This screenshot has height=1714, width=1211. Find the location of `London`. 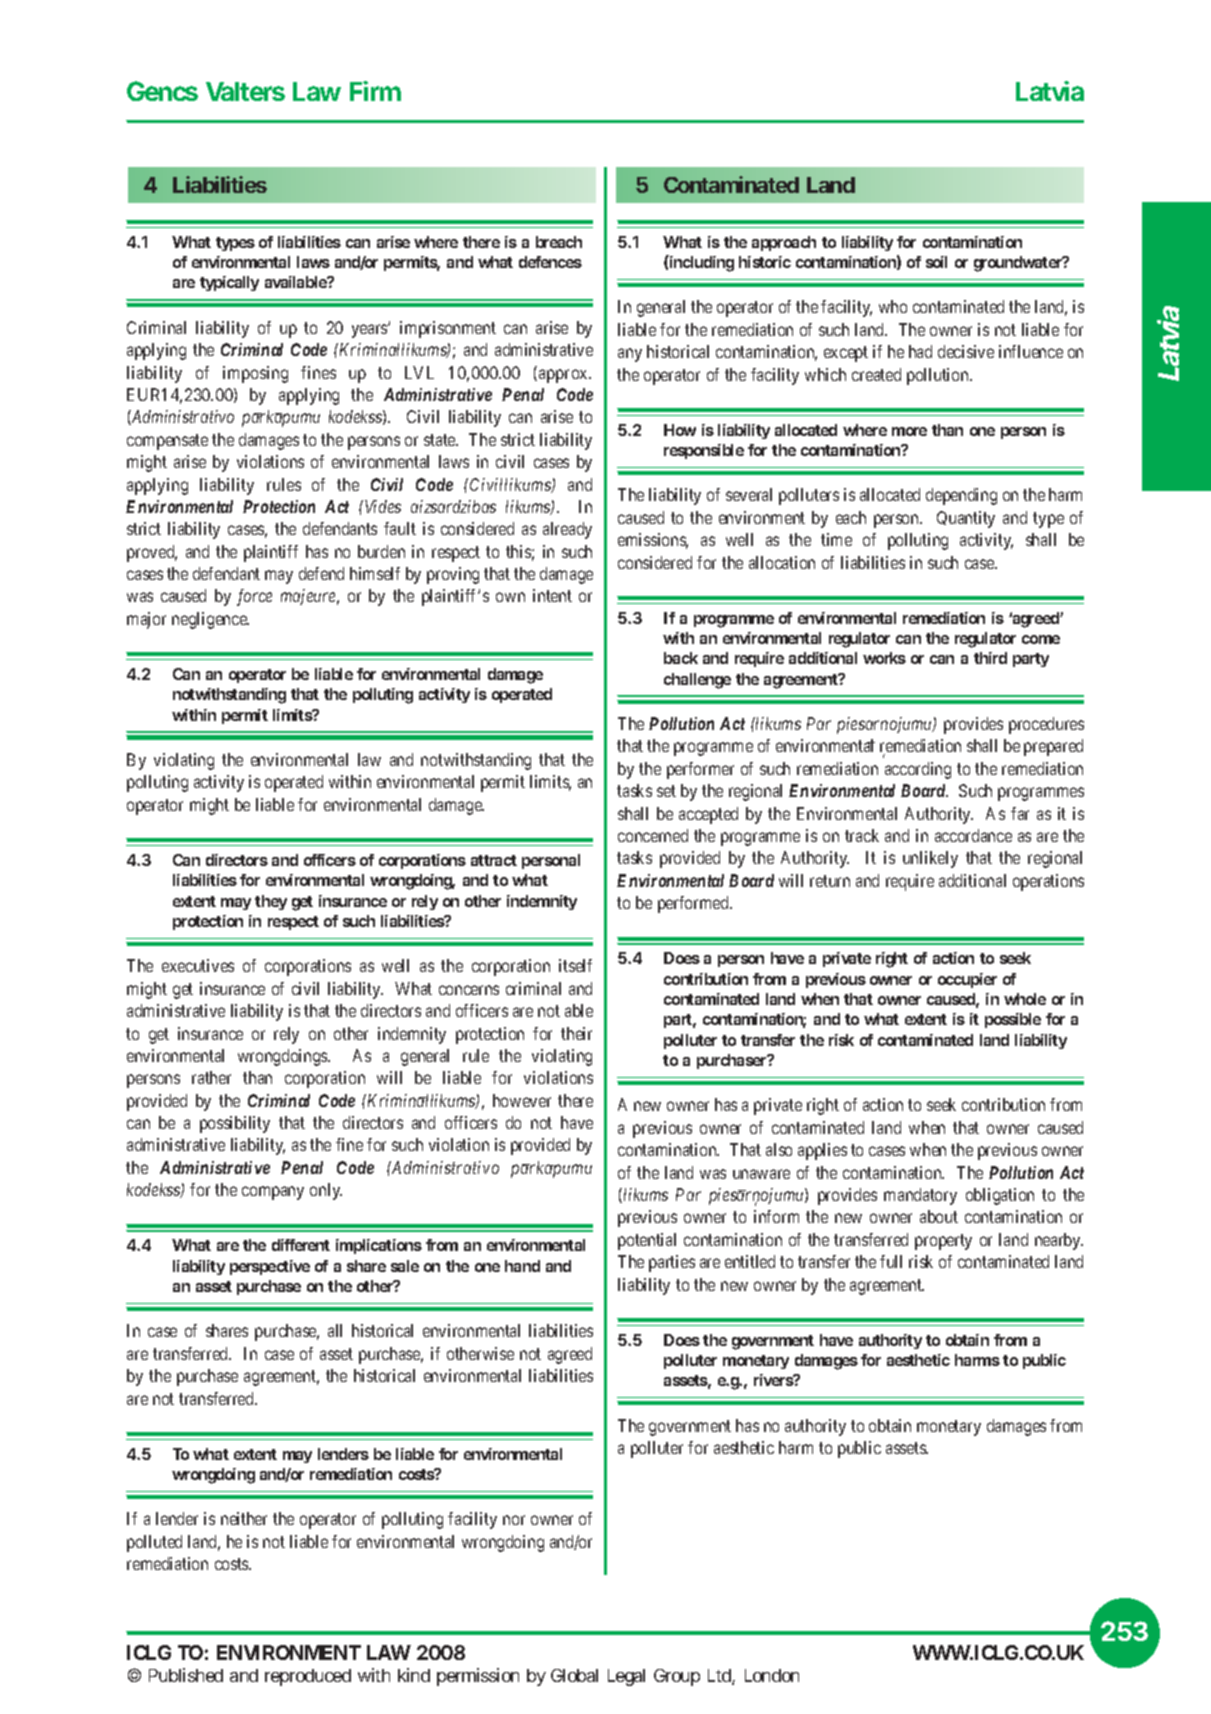

London is located at coordinates (772, 1675).
